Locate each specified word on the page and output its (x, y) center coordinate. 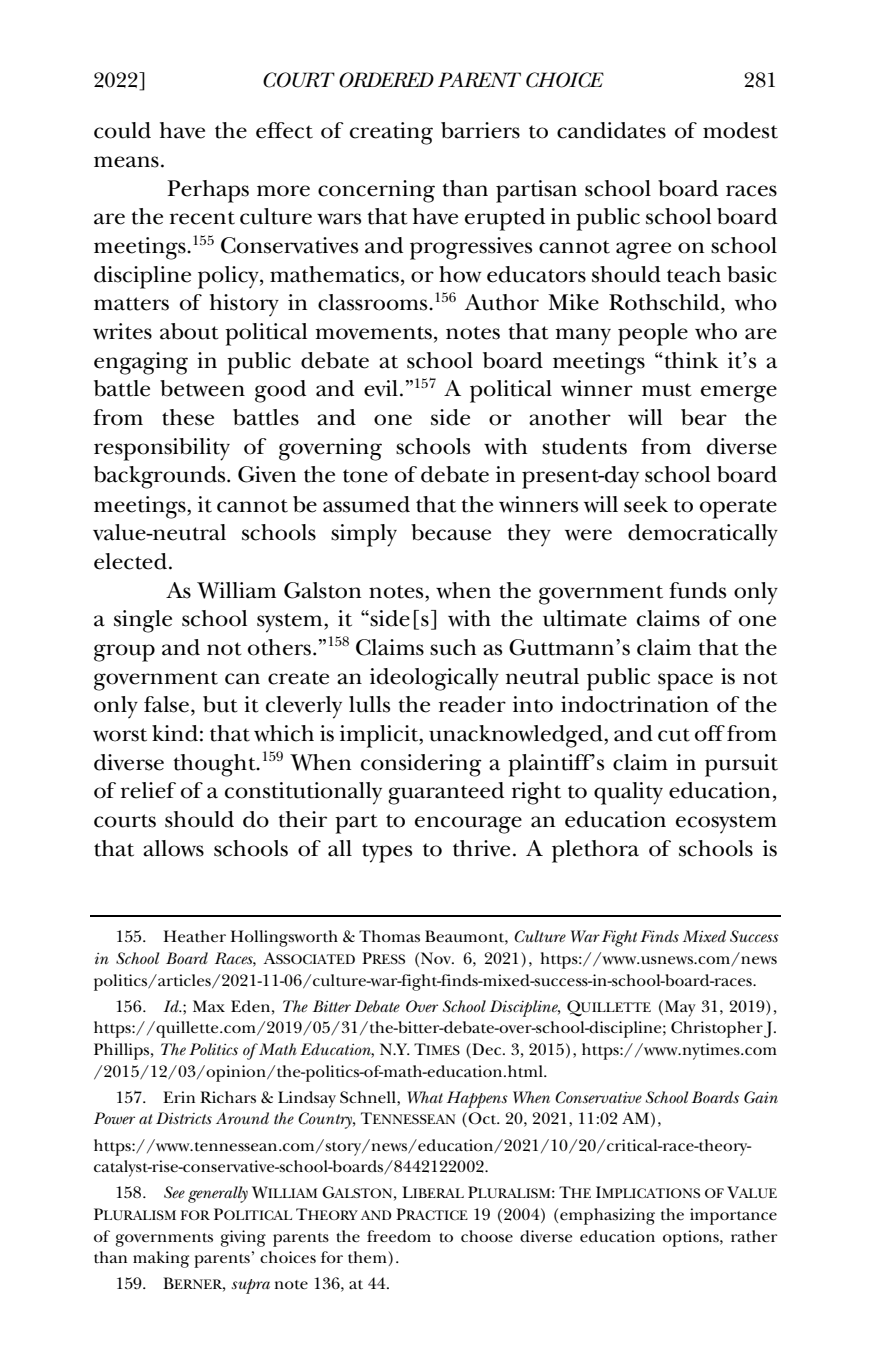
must (667, 390)
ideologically (434, 679)
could (122, 130)
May (680, 1008)
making (161, 1259)
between (202, 388)
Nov (437, 958)
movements (373, 333)
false (166, 704)
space (685, 682)
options (692, 1238)
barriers (480, 130)
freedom (399, 1236)
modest (740, 130)
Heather (195, 936)
